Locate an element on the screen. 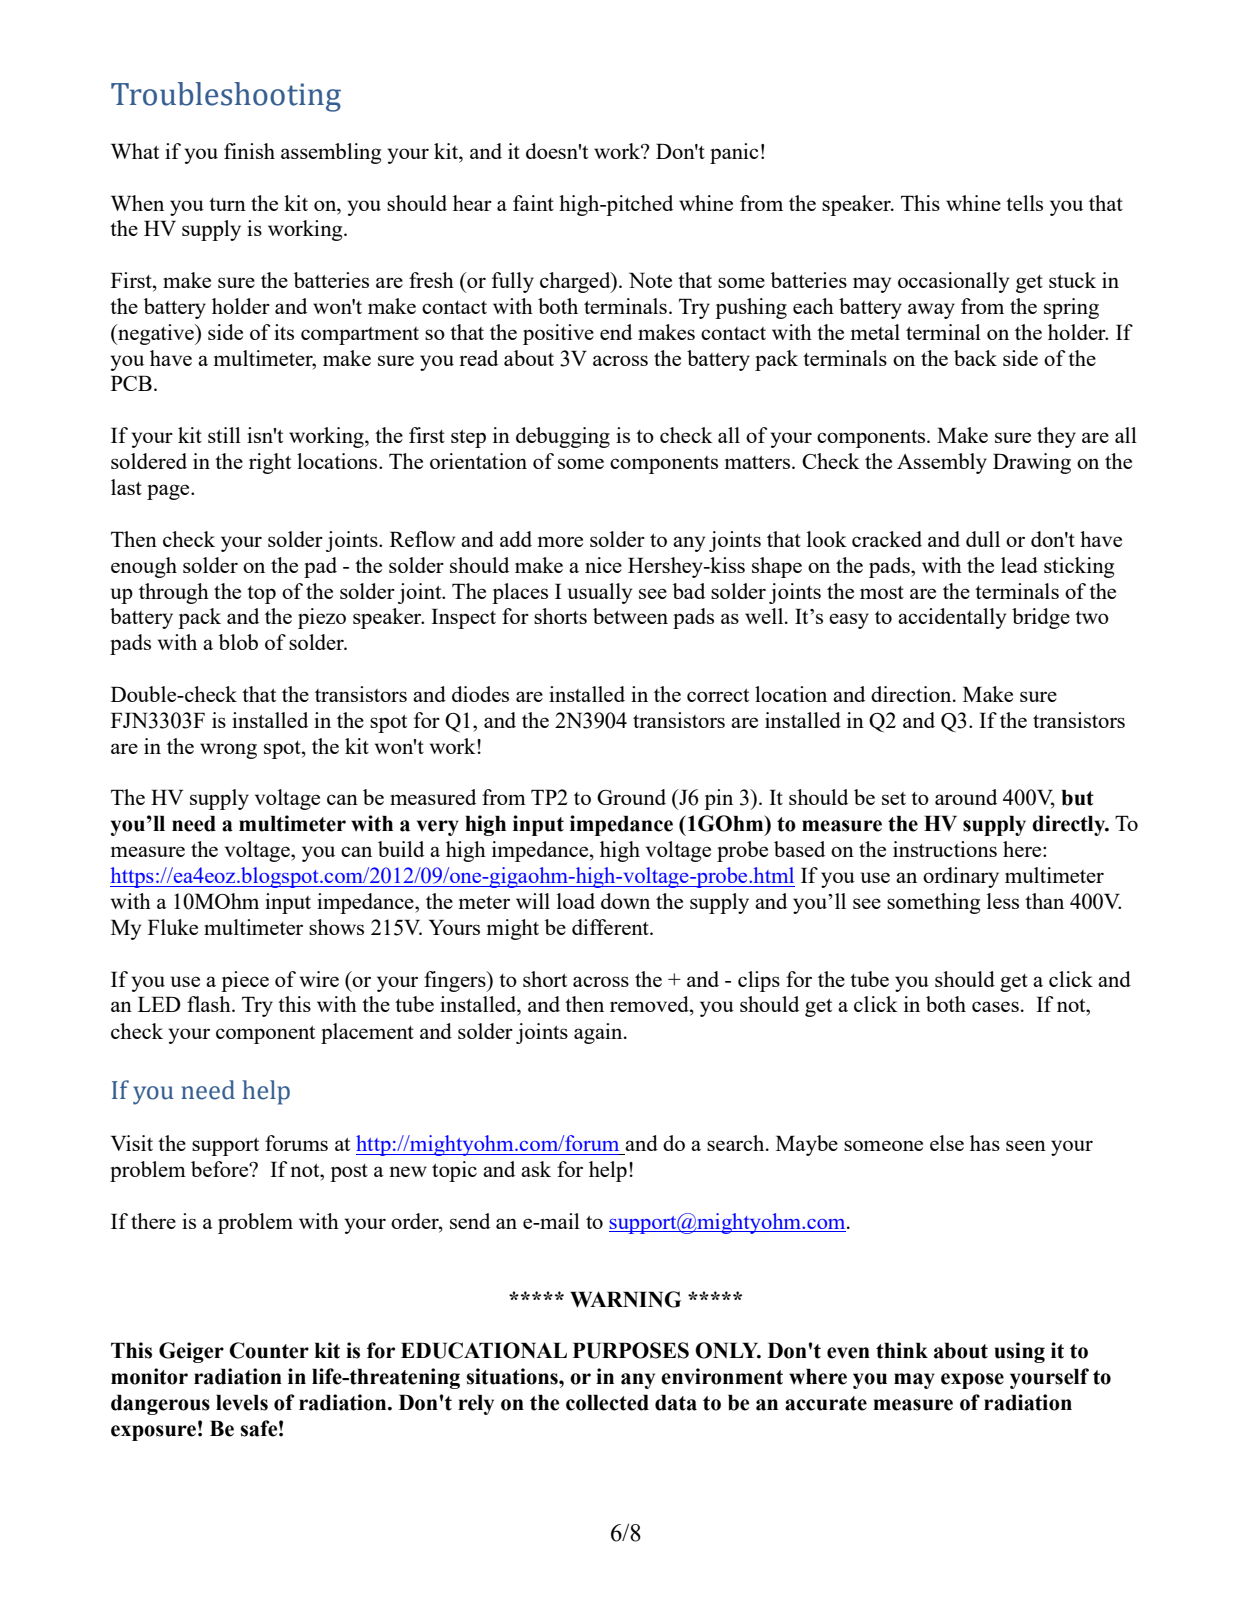 The width and height of the screenshot is (1252, 1620). faint is located at coordinates (533, 203).
